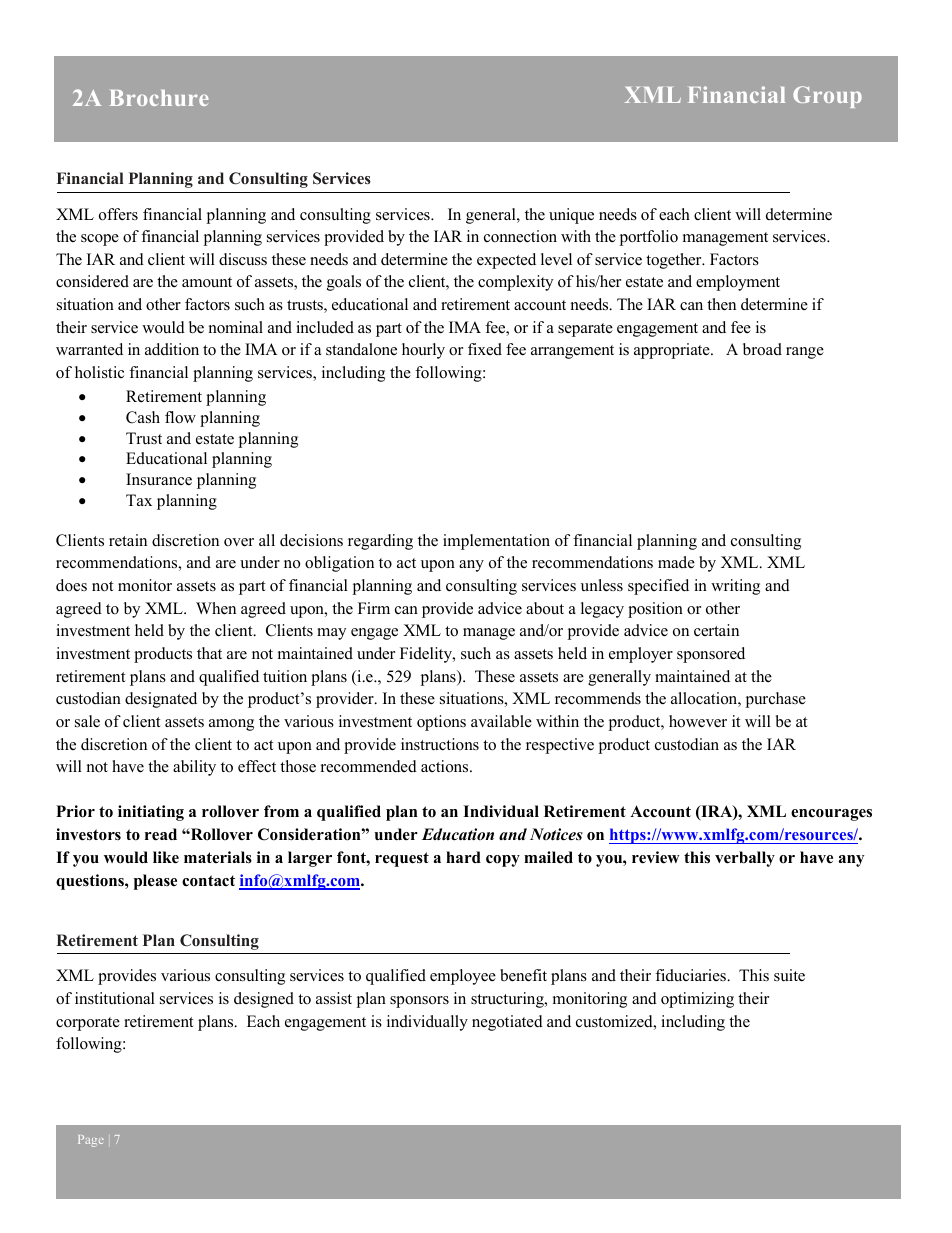 This screenshot has height=1233, width=952. I want to click on Group, so click(827, 97).
